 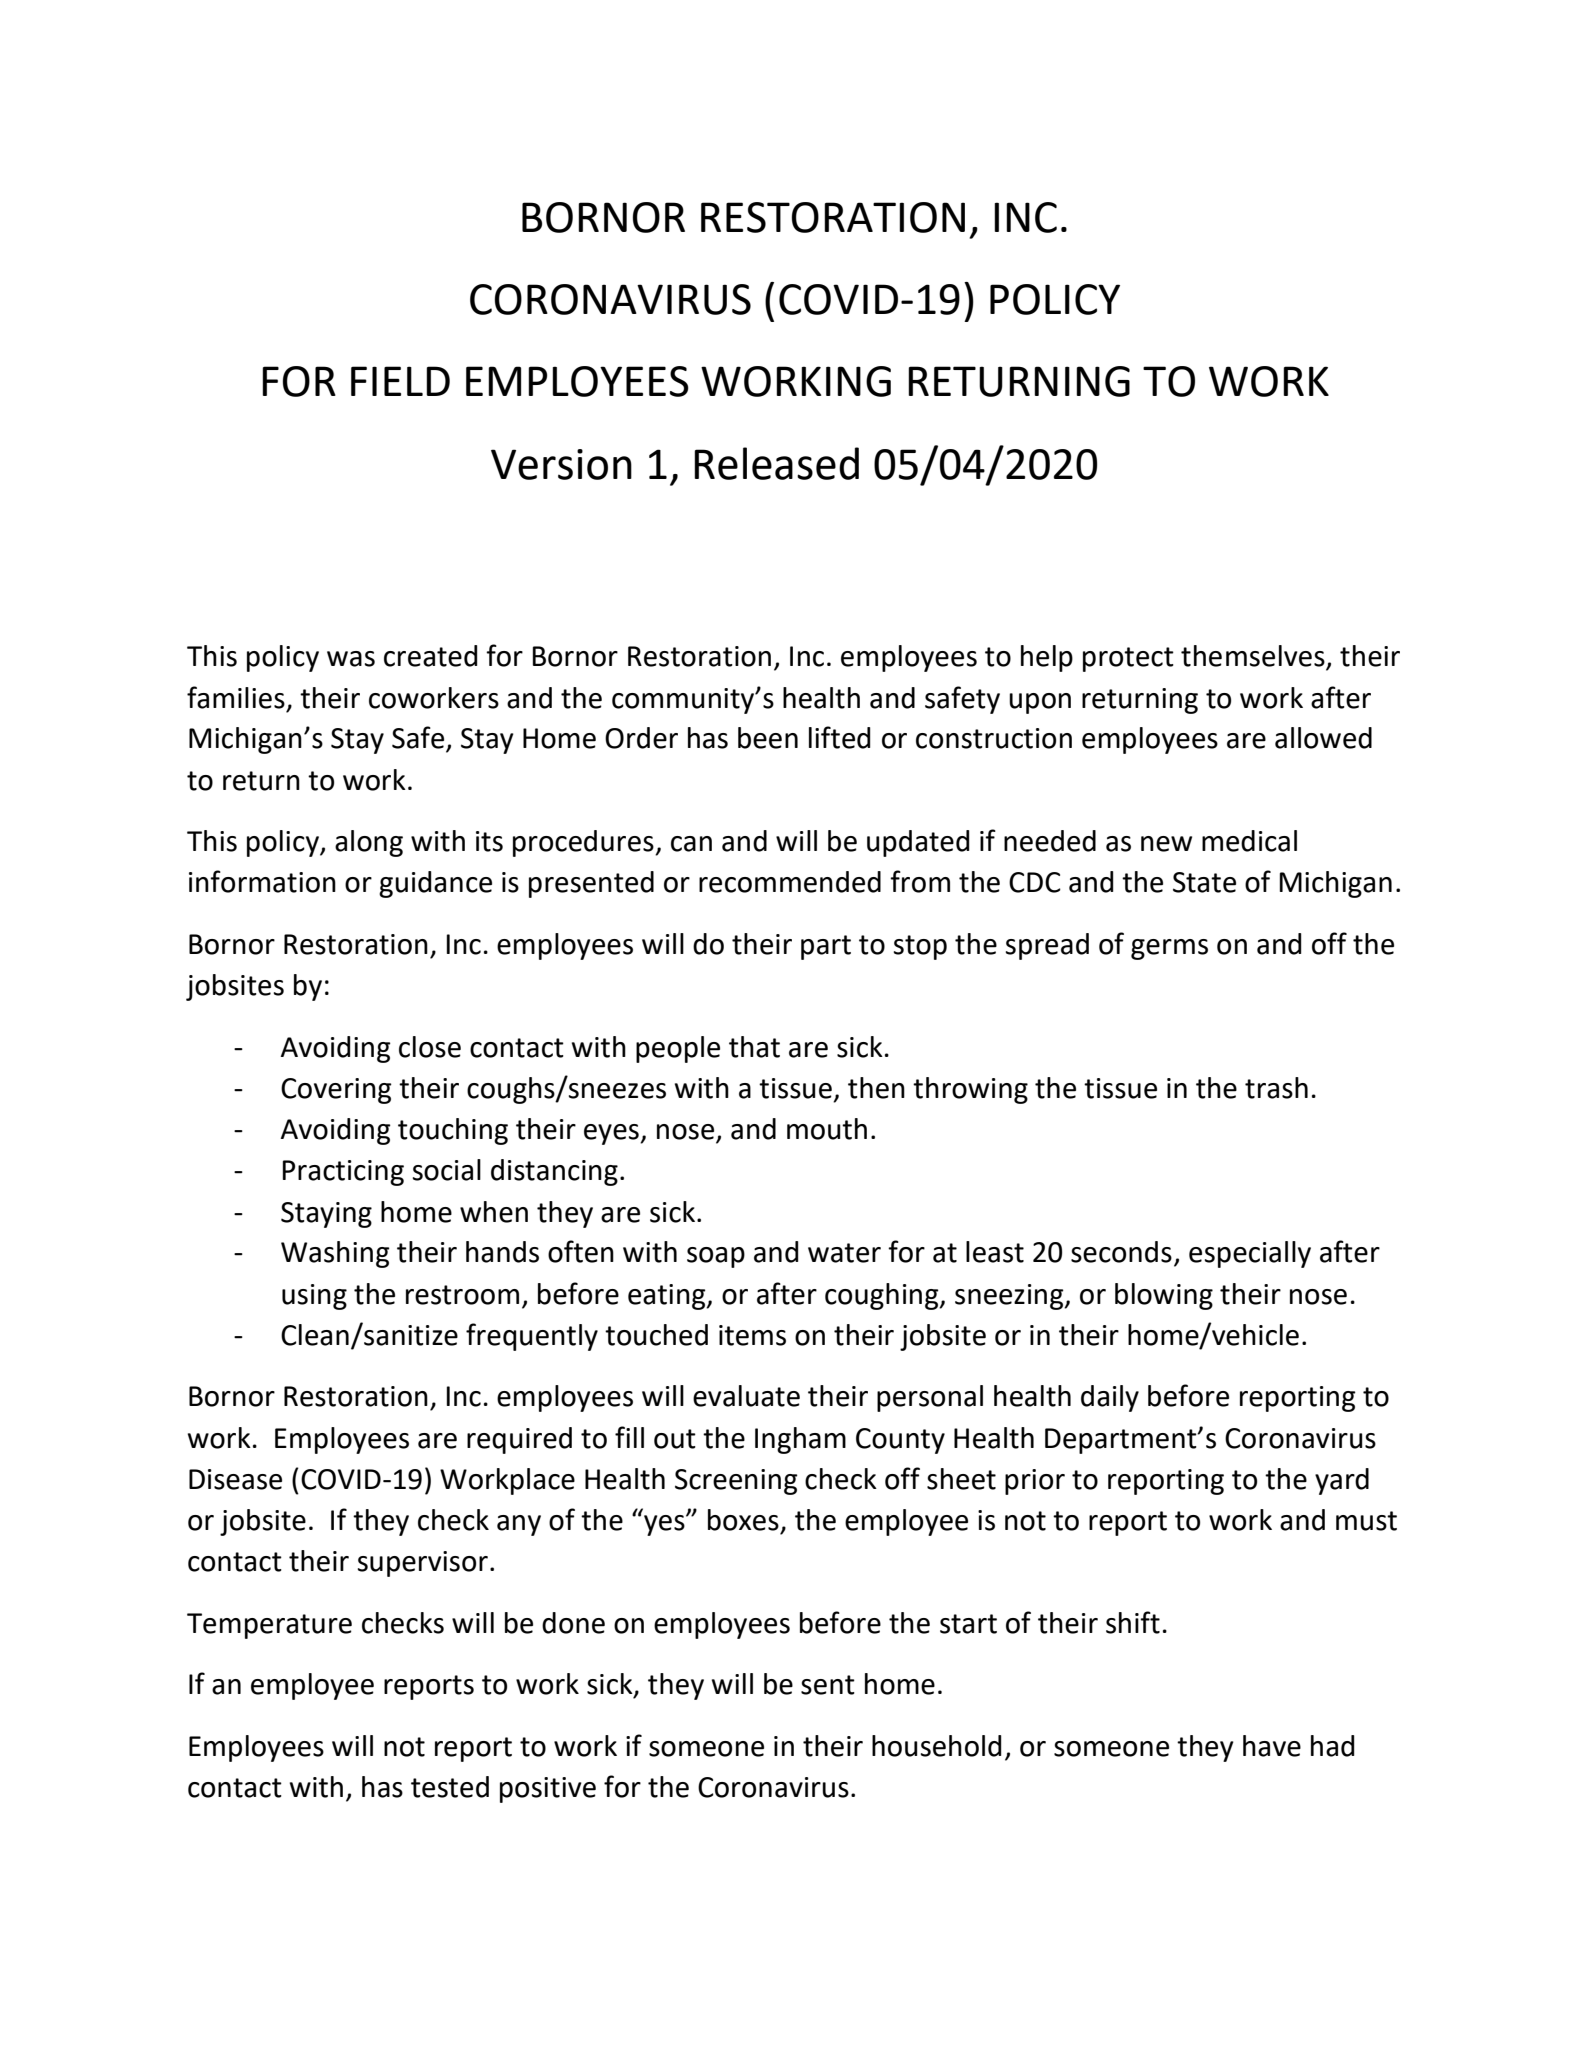 I want to click on mouth, so click(x=827, y=1129).
